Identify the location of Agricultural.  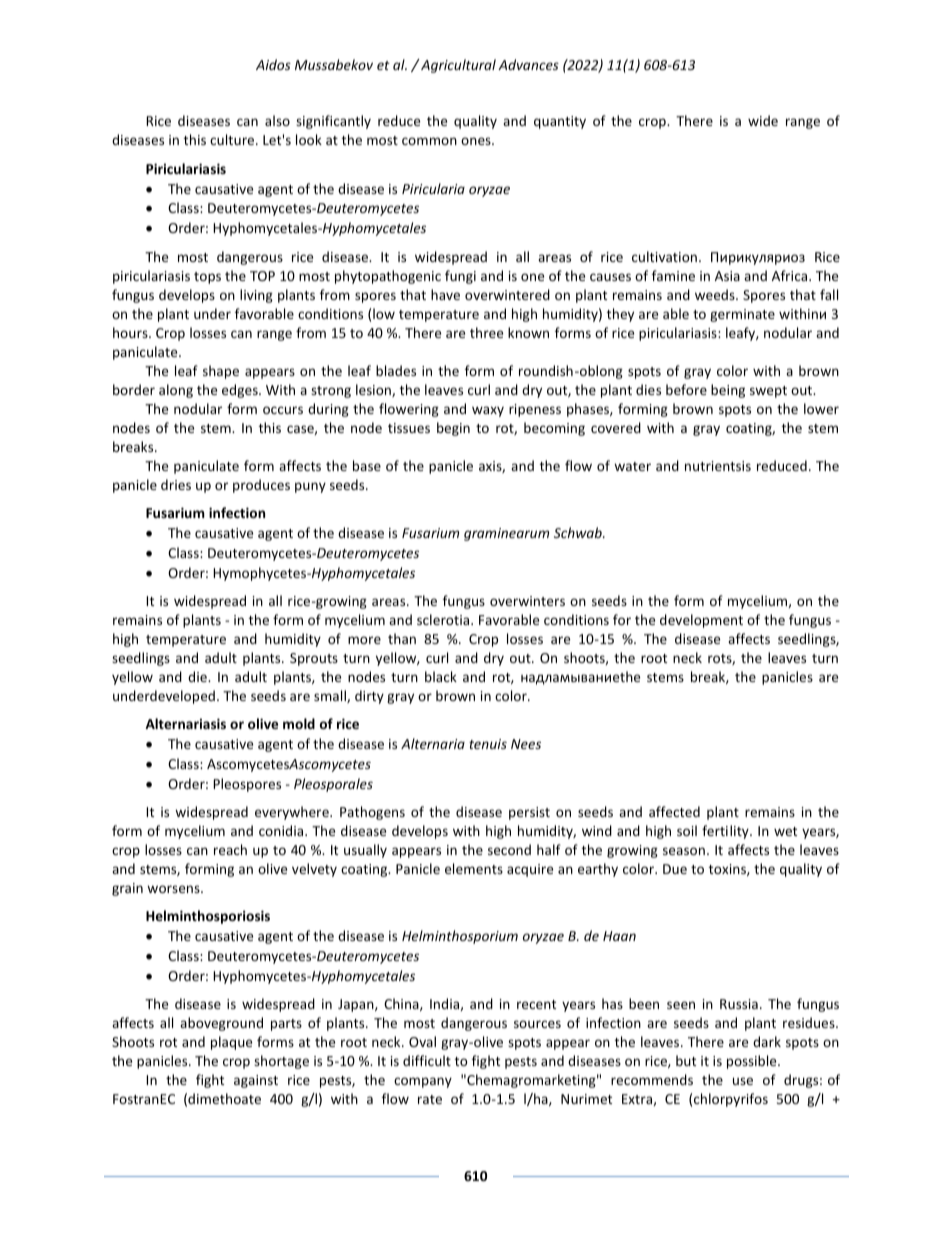
(457, 66).
